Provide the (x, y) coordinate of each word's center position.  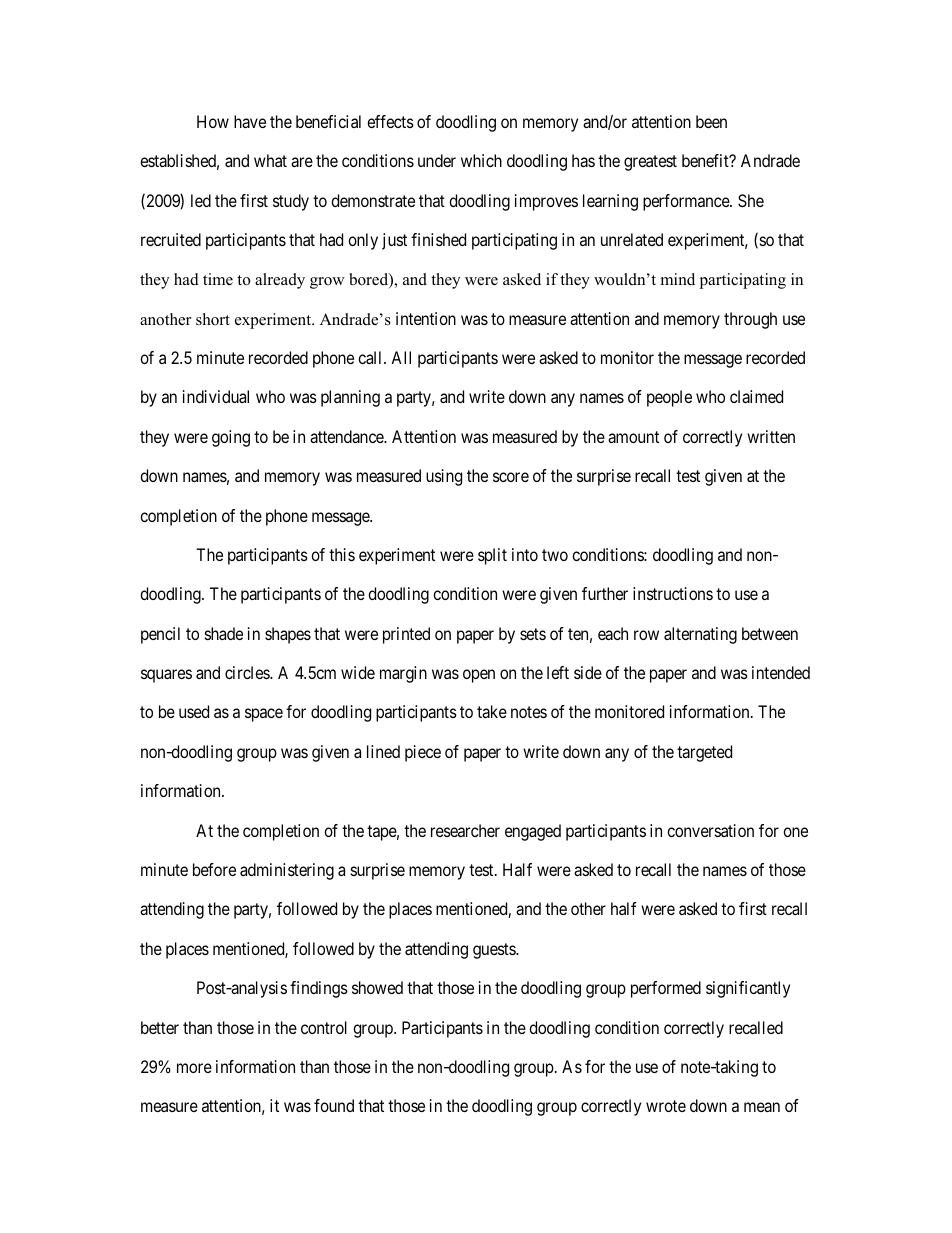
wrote (666, 1106)
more (194, 1068)
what (270, 160)
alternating (700, 635)
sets (533, 634)
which (481, 160)
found (334, 1105)
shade (224, 633)
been (711, 121)
